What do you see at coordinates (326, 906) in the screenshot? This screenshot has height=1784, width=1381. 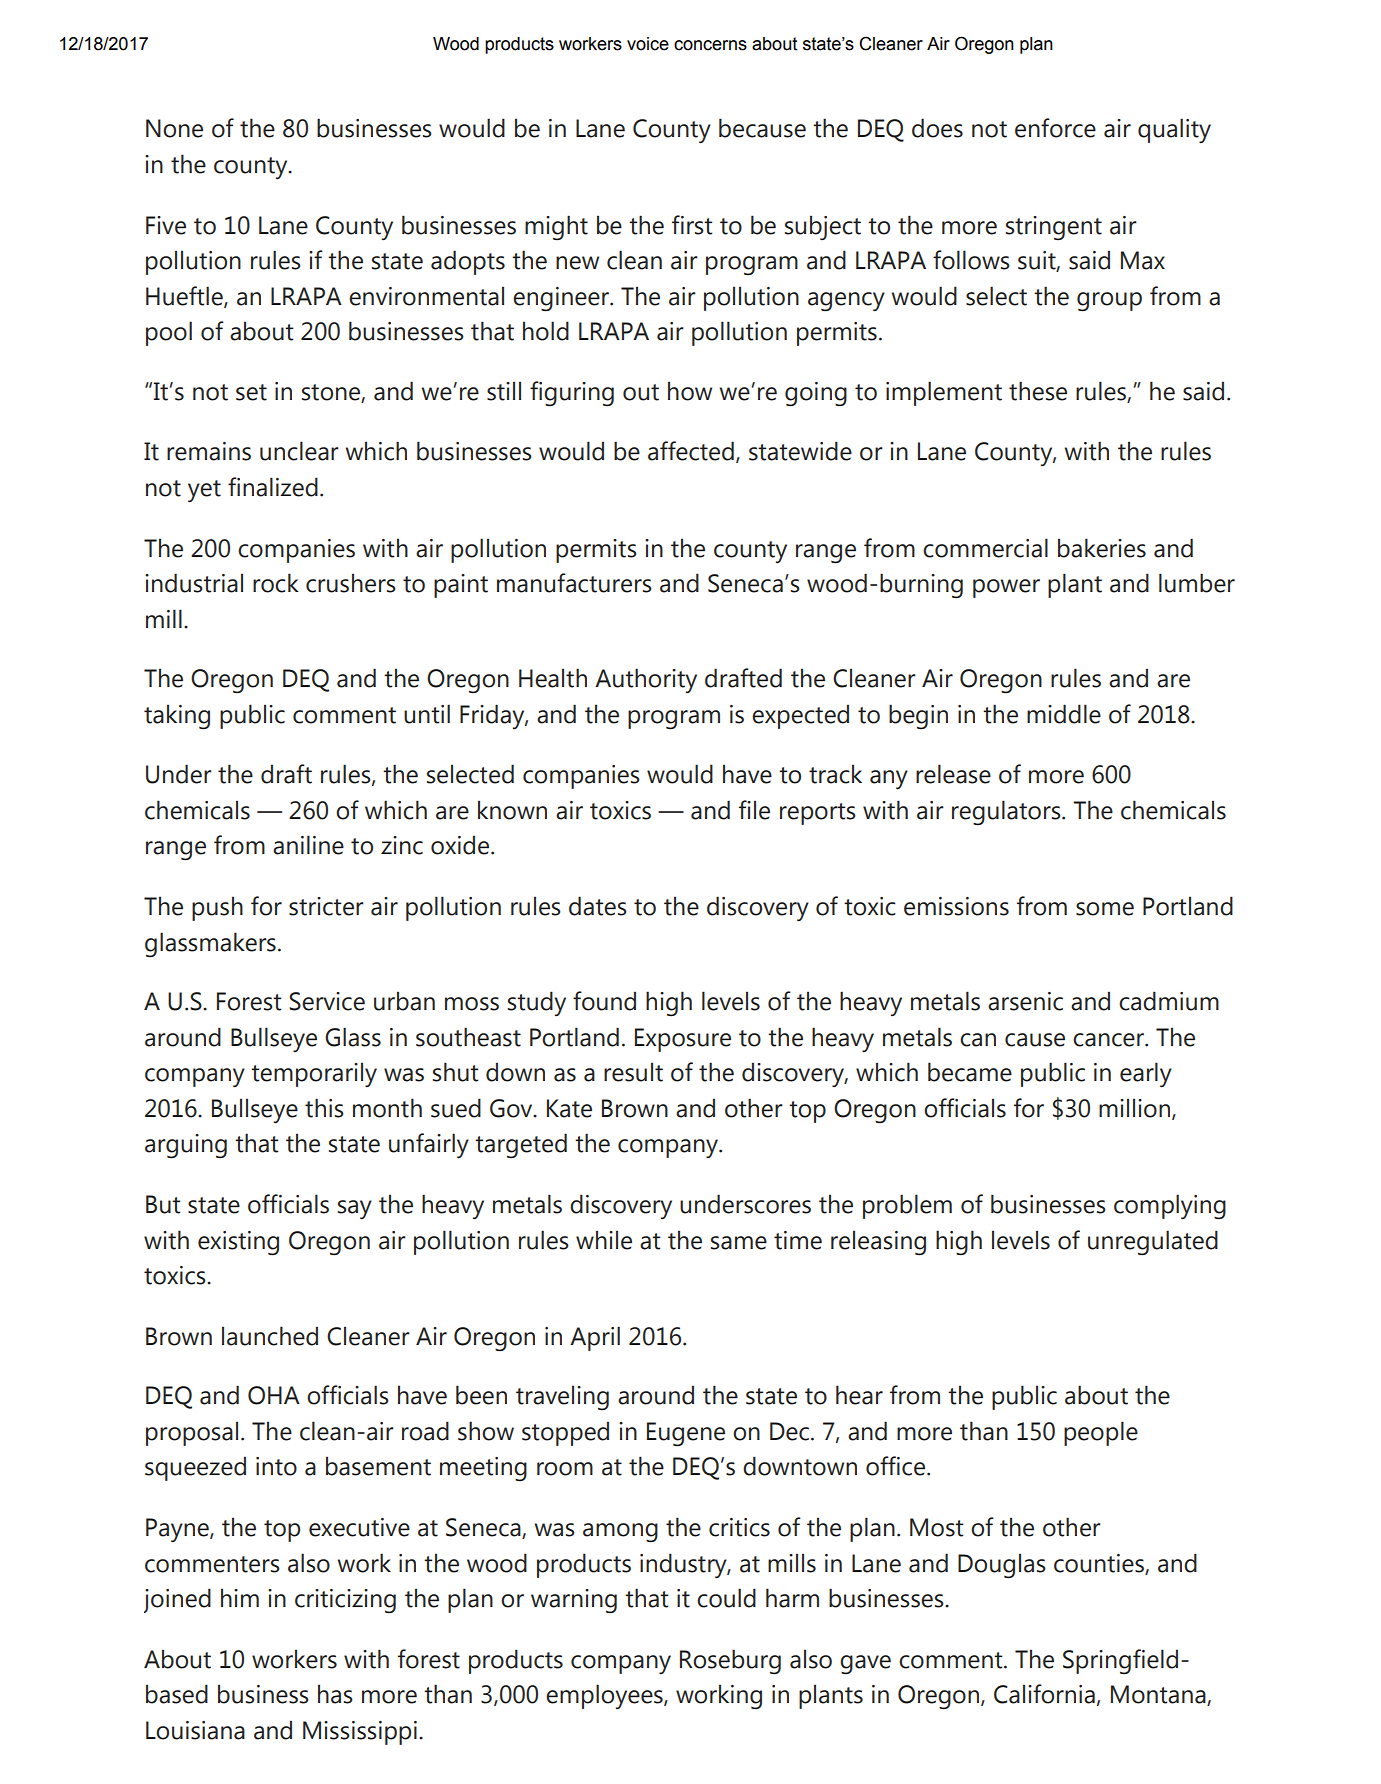 I see `stricter` at bounding box center [326, 906].
